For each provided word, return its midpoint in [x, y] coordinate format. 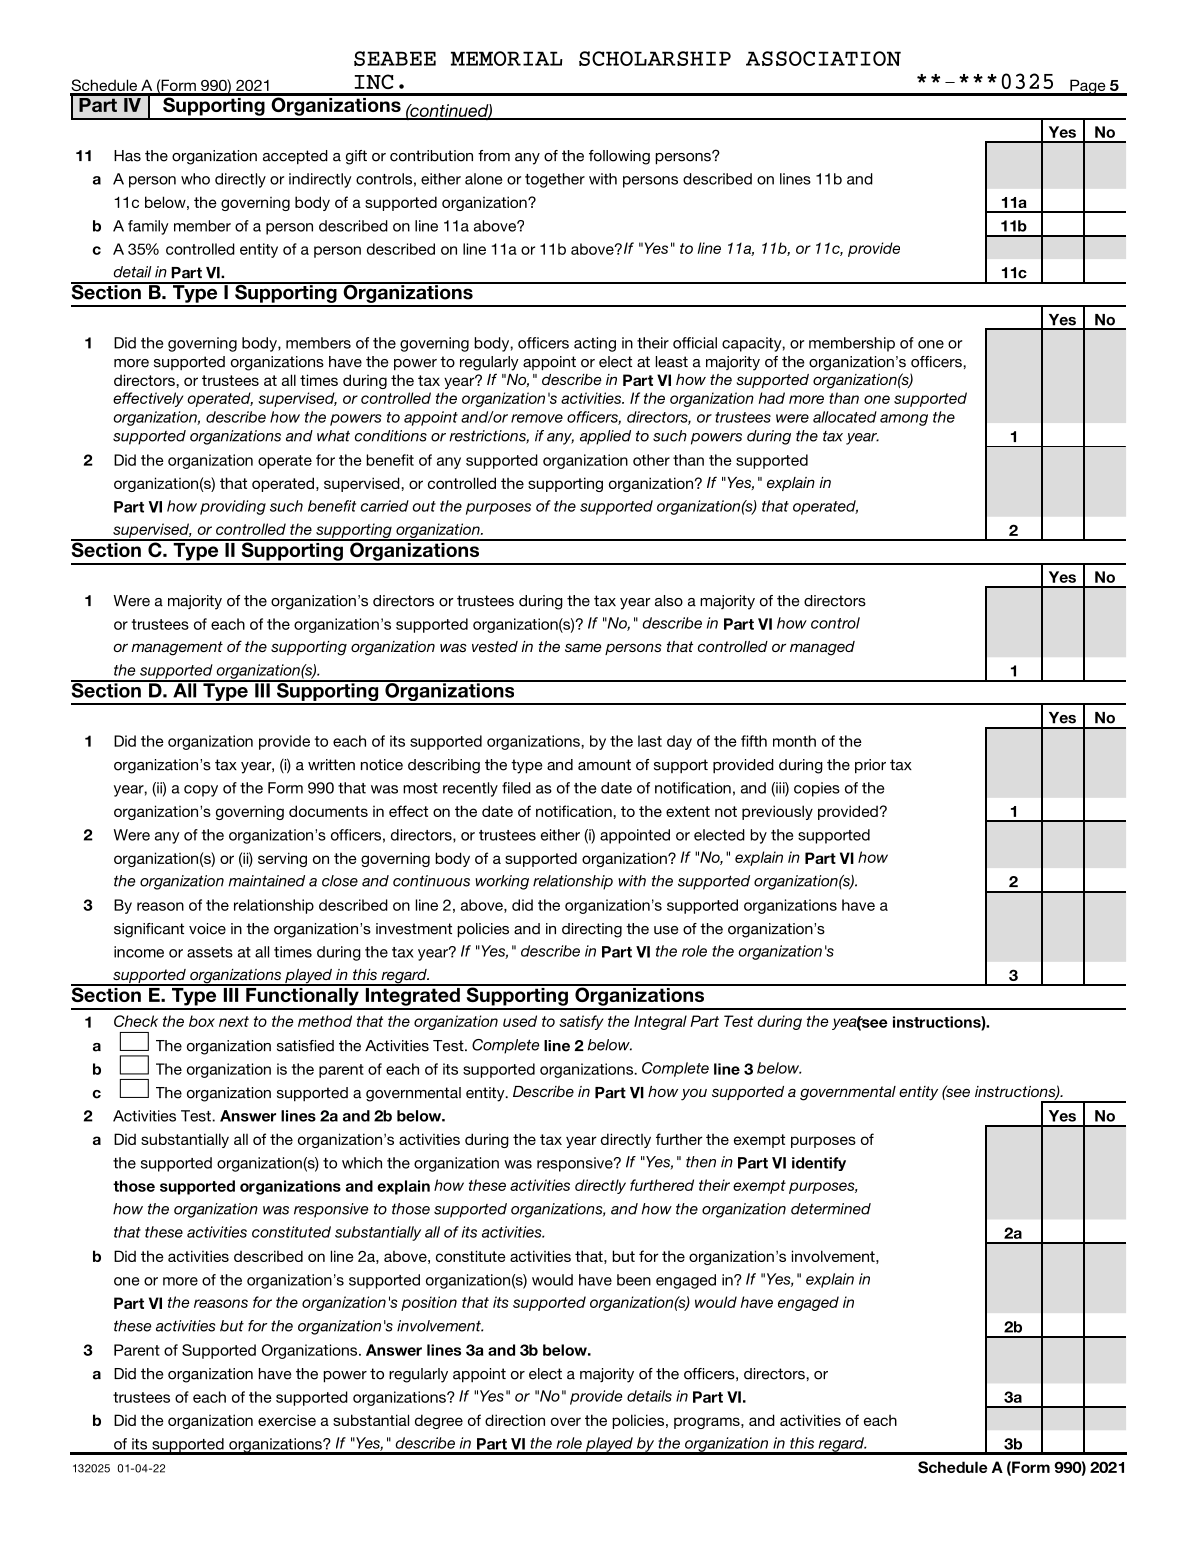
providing [233, 507]
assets [210, 952]
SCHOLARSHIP [655, 58]
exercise [287, 1420]
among [904, 420]
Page [1088, 87]
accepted [295, 157]
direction [515, 1420]
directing [592, 930]
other [651, 460]
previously [777, 812]
